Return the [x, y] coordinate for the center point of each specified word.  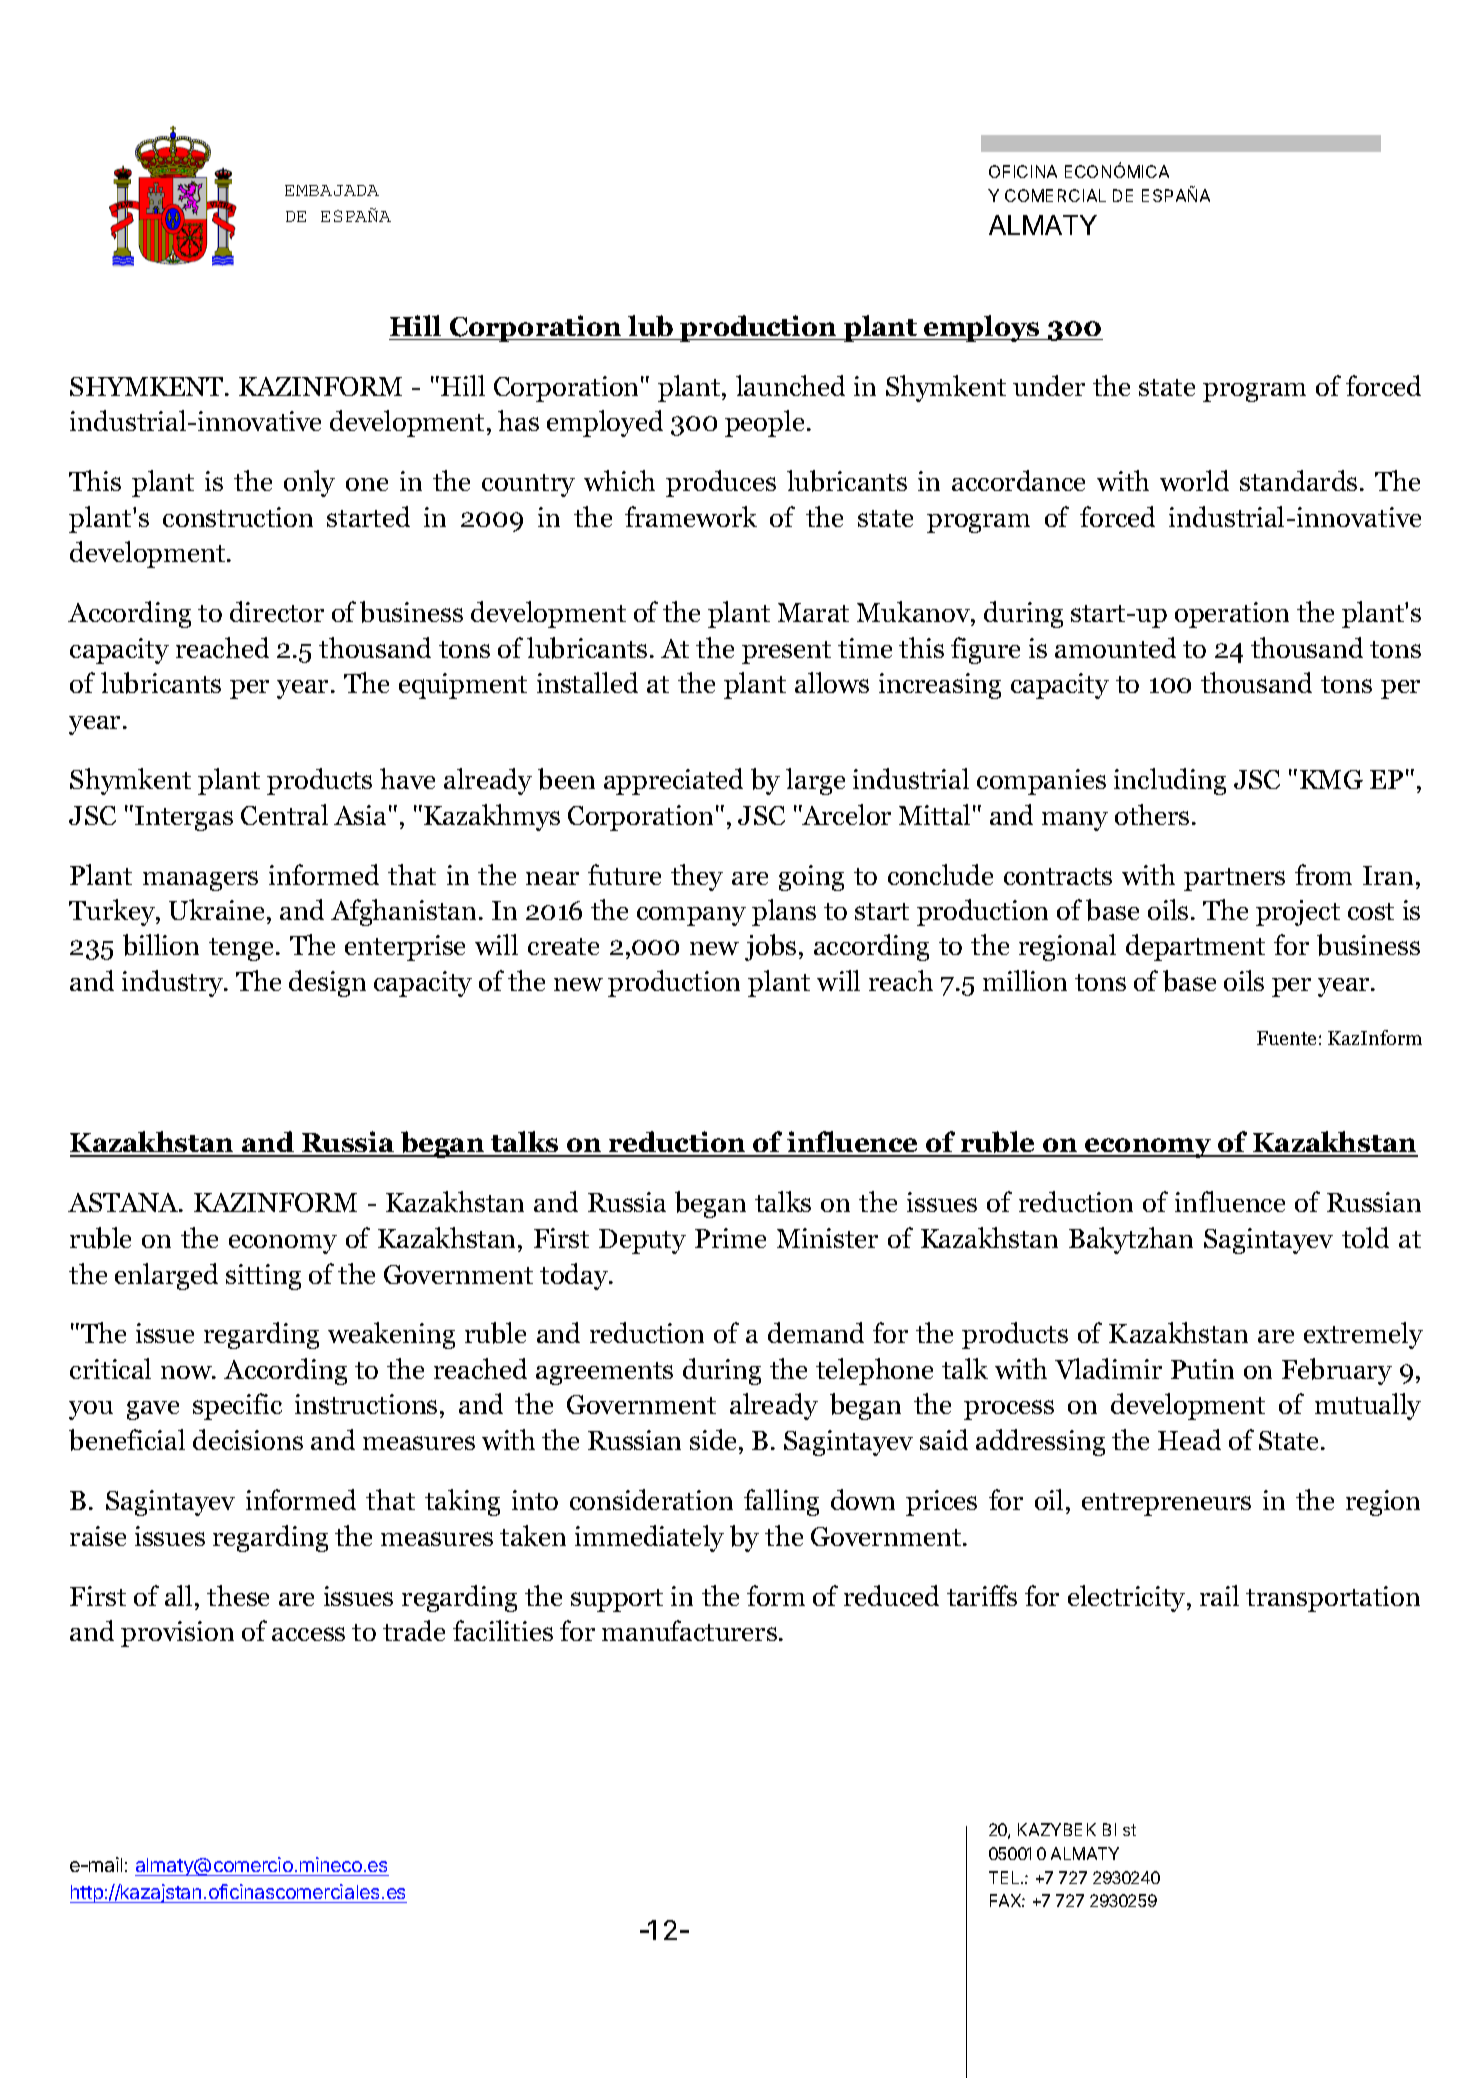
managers [200, 881]
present [786, 652]
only [309, 483]
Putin [1202, 1369]
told [1365, 1237]
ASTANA [124, 1202]
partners [1234, 879]
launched [790, 385]
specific [237, 1406]
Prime [730, 1238]
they [697, 877]
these [238, 1595]
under [1049, 385]
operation [1232, 615]
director [277, 611]
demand [816, 1332]
